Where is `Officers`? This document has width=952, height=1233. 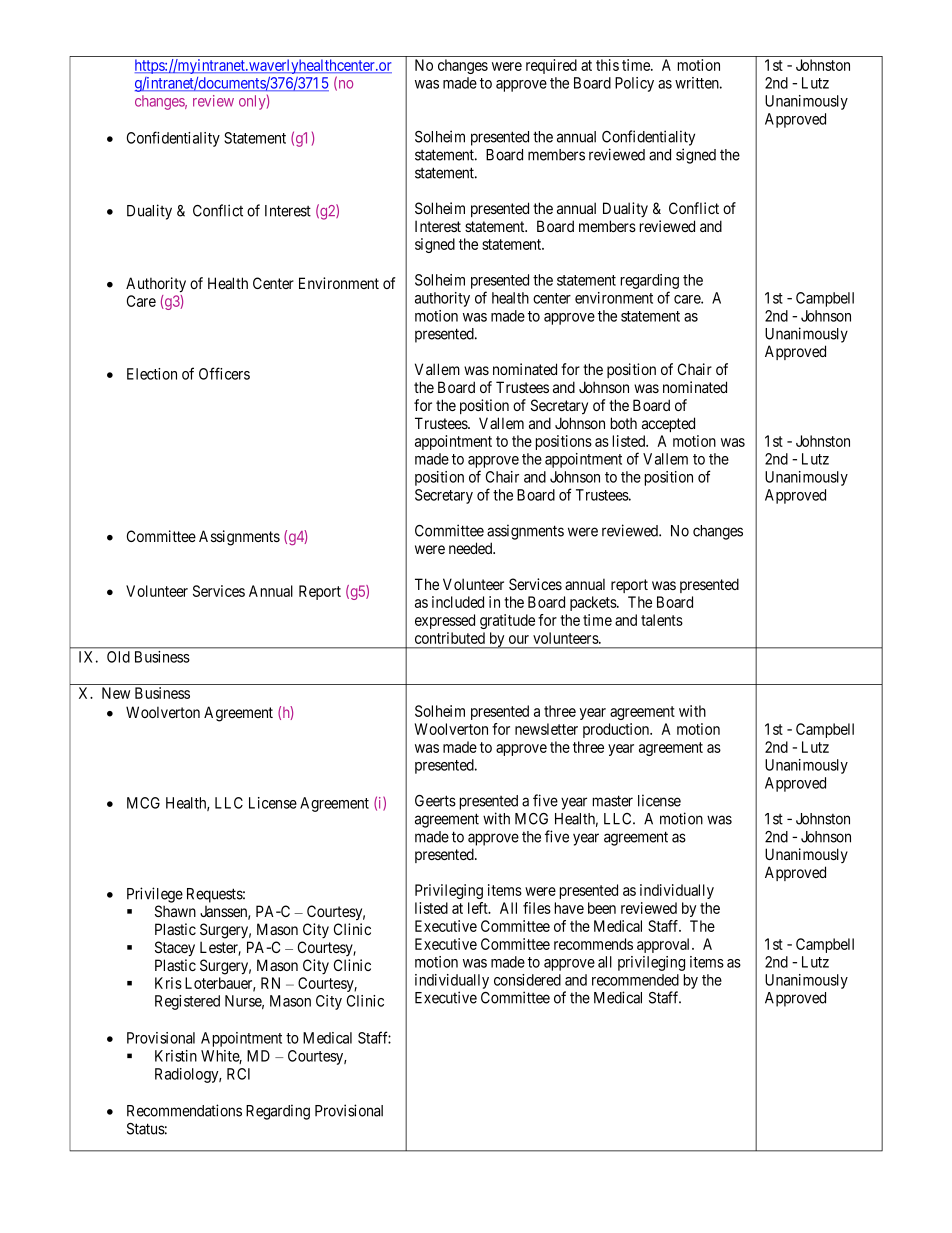 Officers is located at coordinates (224, 373).
